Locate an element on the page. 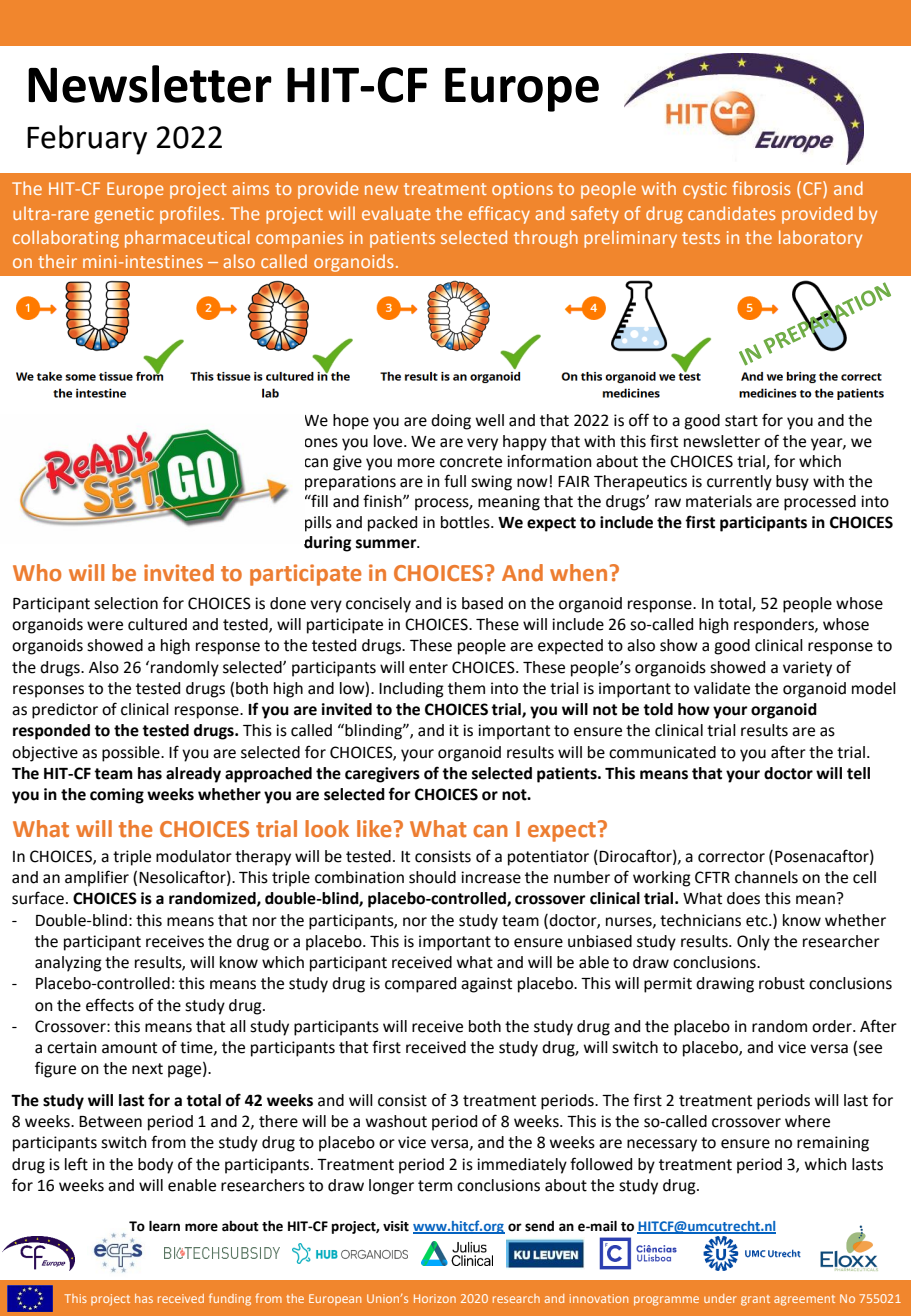 The width and height of the document is (911, 1316). fibrosis is located at coordinates (761, 188).
